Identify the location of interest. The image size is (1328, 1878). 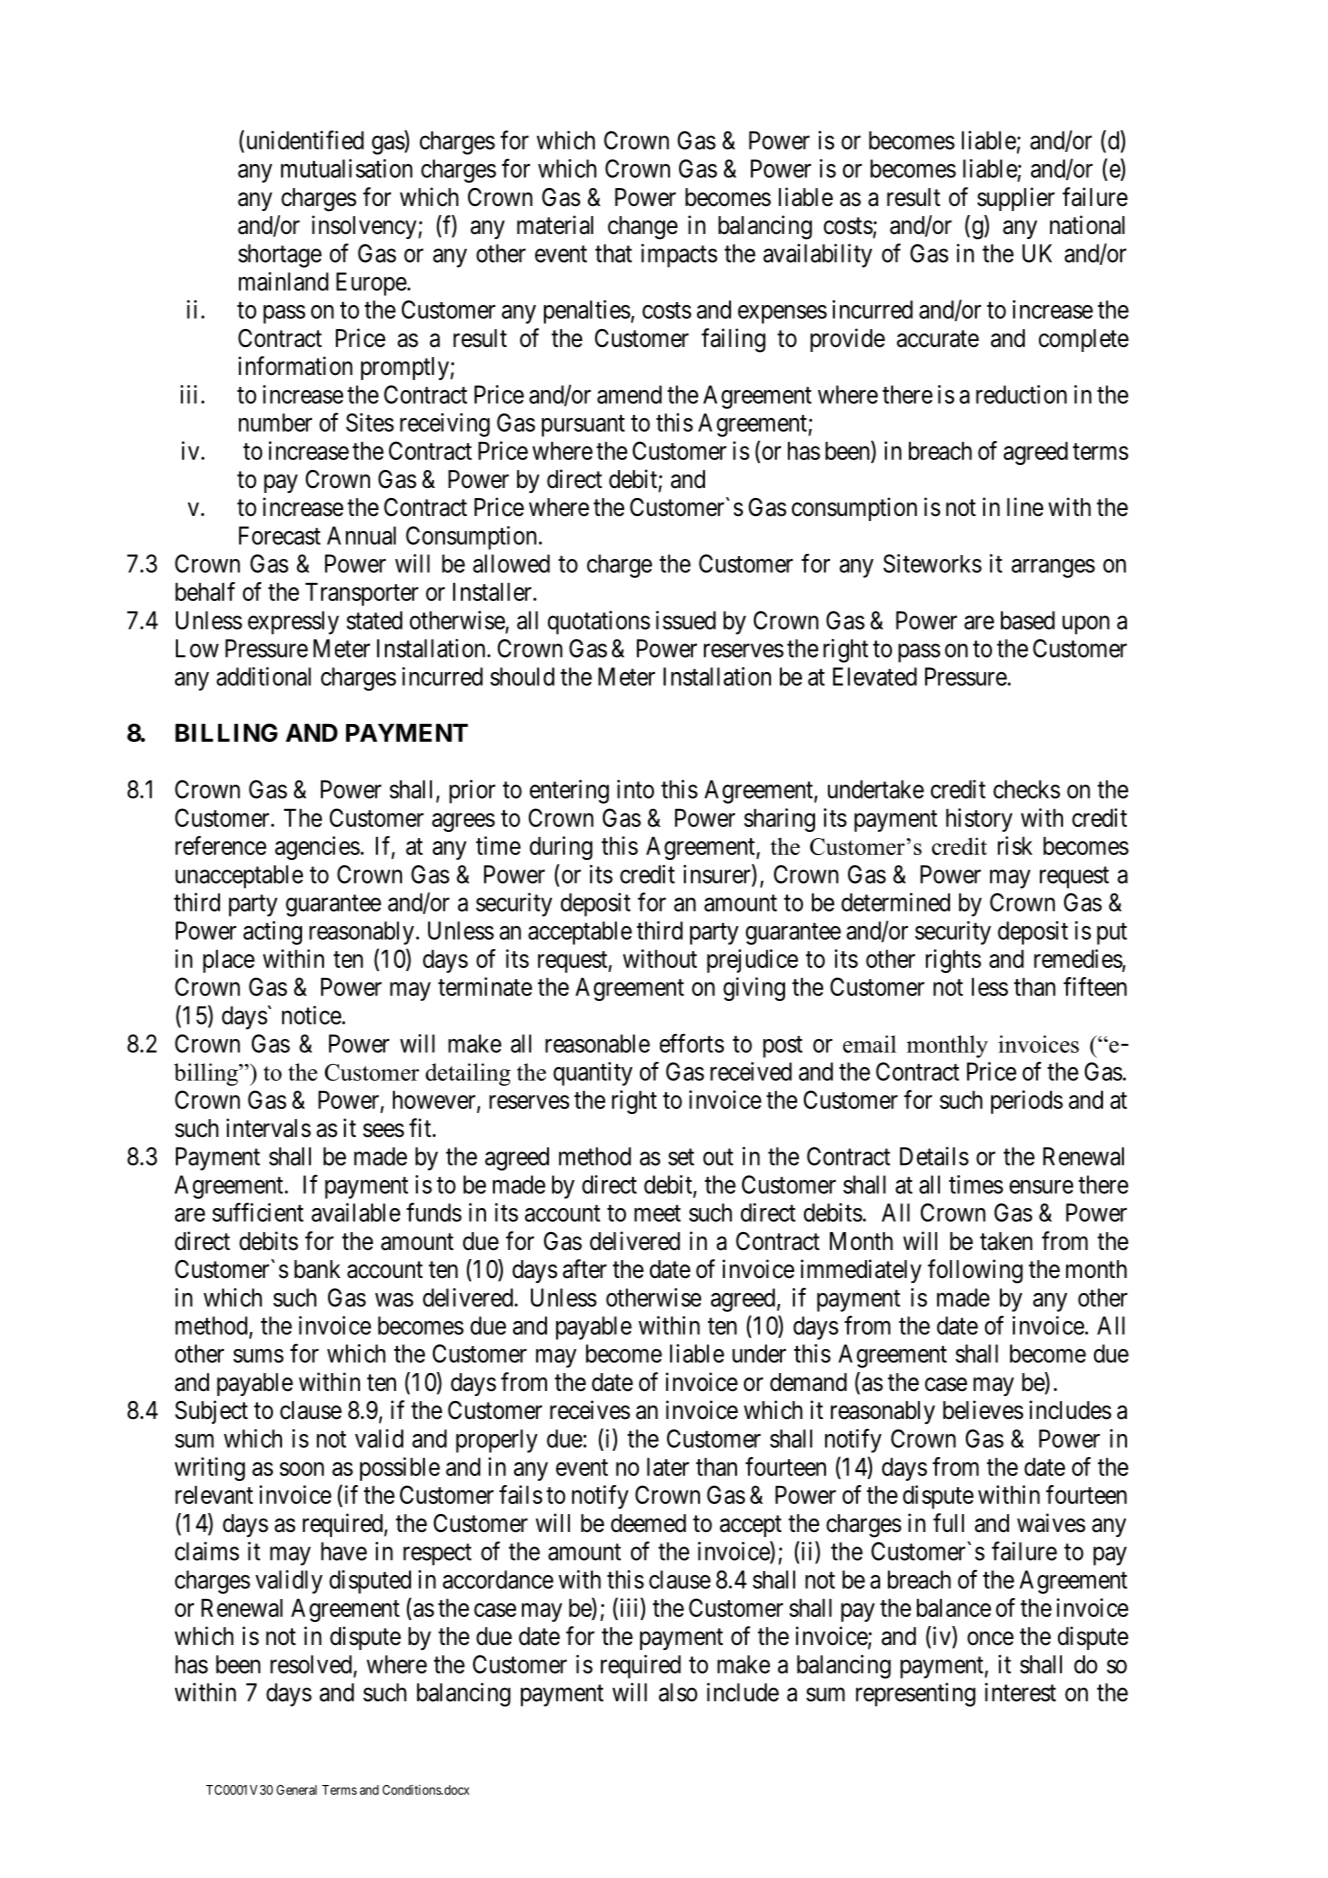
(1020, 1692).
